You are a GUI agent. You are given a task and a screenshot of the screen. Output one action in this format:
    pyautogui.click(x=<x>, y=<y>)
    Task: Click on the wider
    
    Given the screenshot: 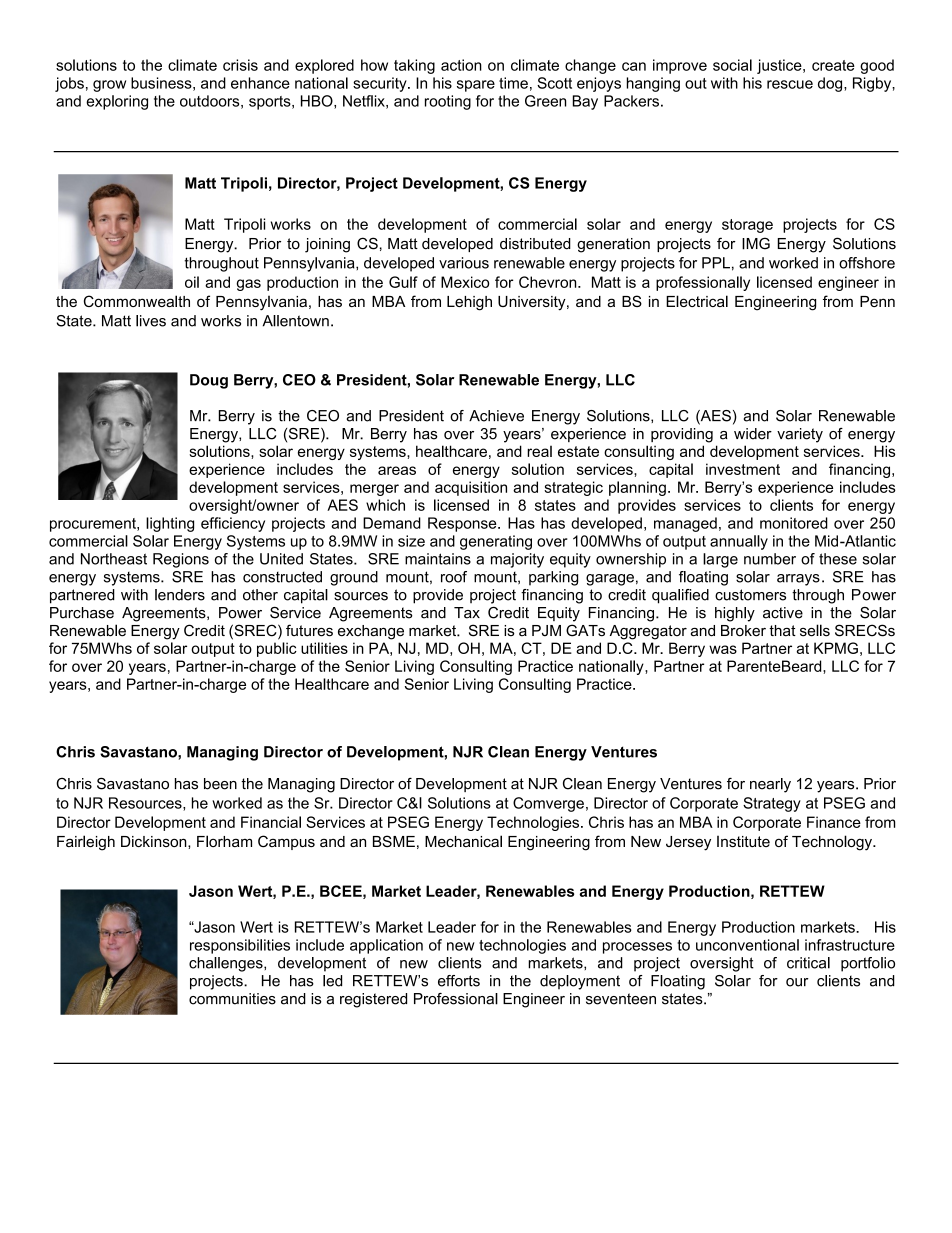 What is the action you would take?
    pyautogui.click(x=753, y=434)
